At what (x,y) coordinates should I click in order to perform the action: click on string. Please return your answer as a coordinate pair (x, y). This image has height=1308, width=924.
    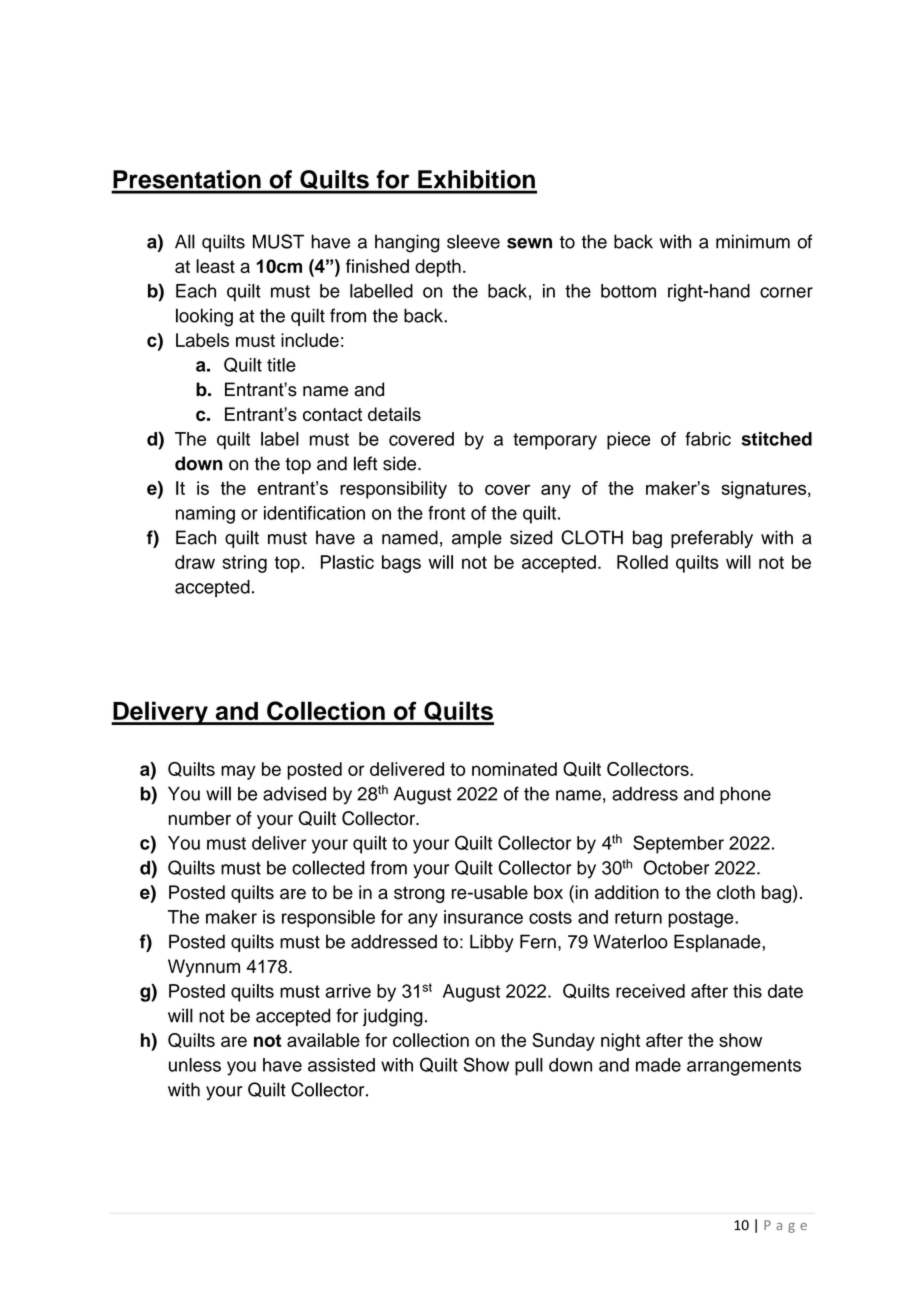
    Looking at the image, I should click on (244, 564).
